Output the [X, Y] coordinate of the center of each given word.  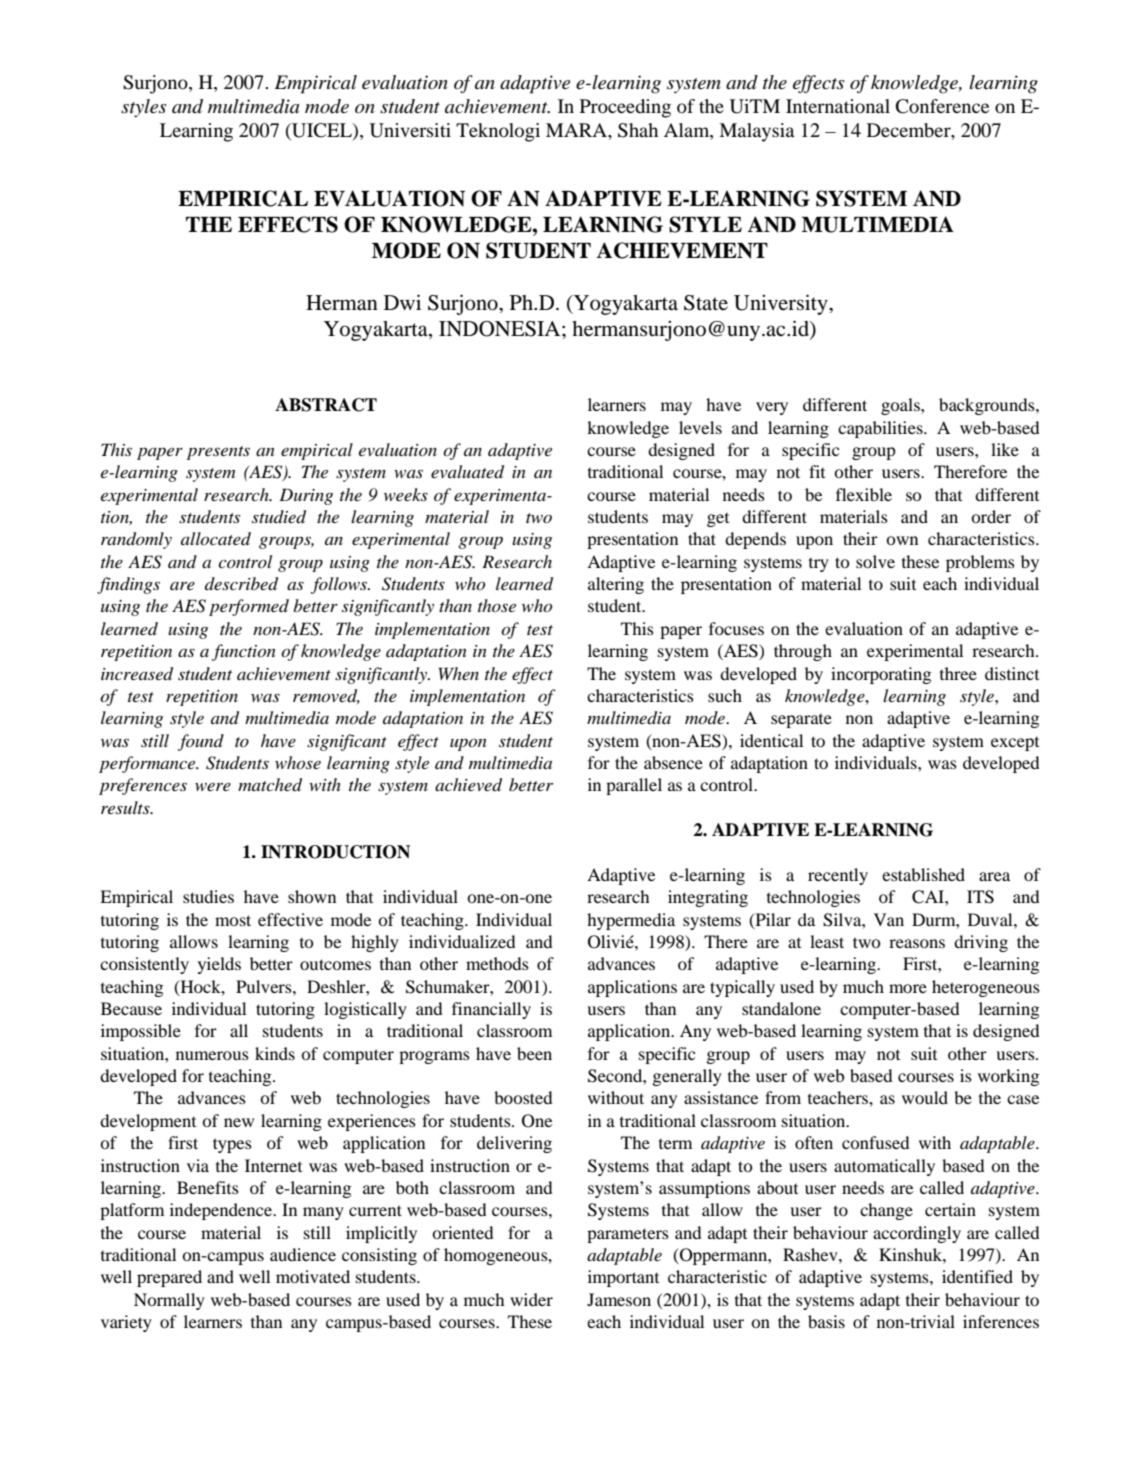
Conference [942, 106]
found [201, 742]
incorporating [881, 675]
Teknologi [498, 132]
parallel [634, 786]
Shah [638, 130]
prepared [169, 1278]
